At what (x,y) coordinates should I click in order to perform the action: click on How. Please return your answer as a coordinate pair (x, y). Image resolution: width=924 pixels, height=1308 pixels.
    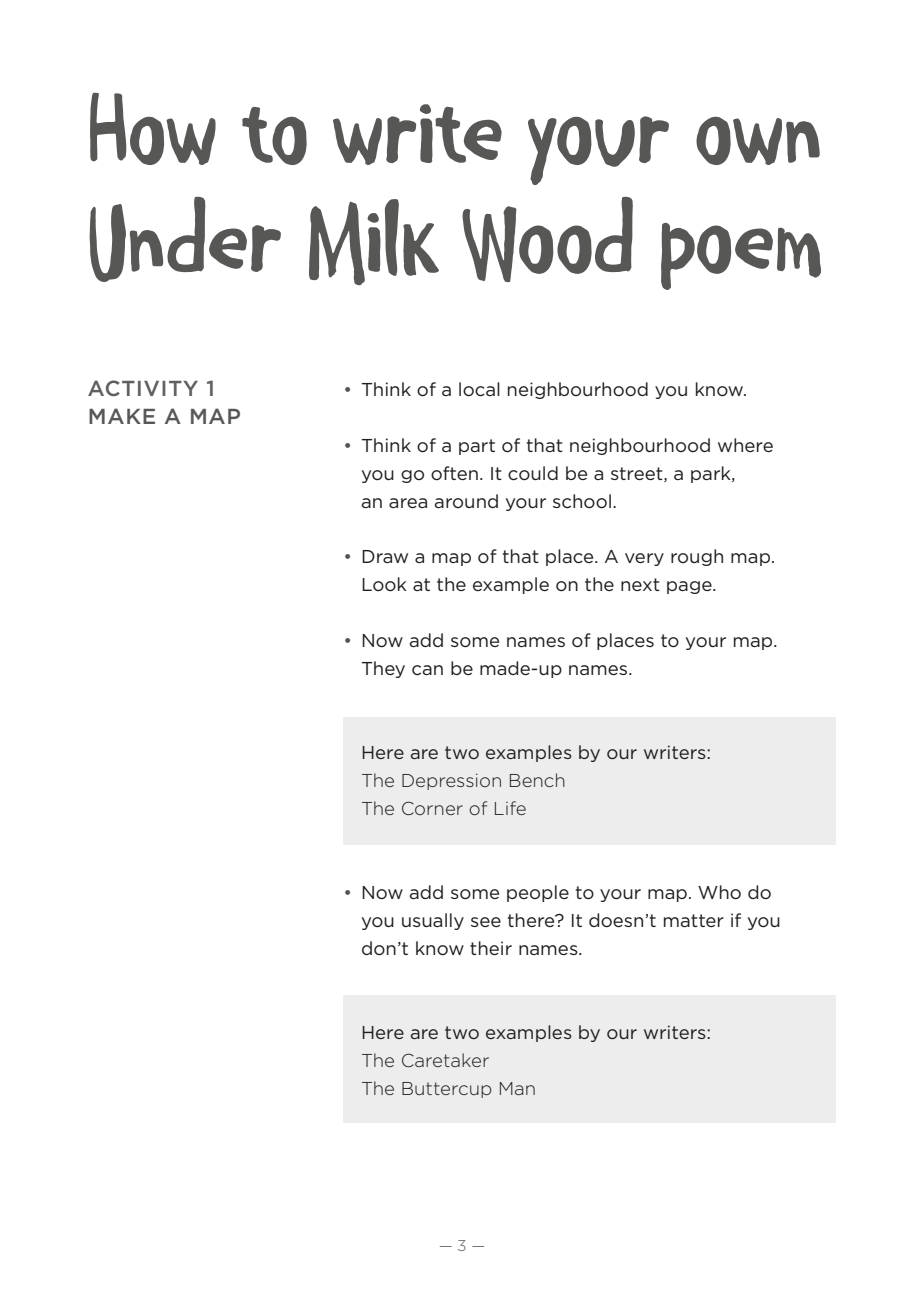
    Looking at the image, I should click on (153, 129).
